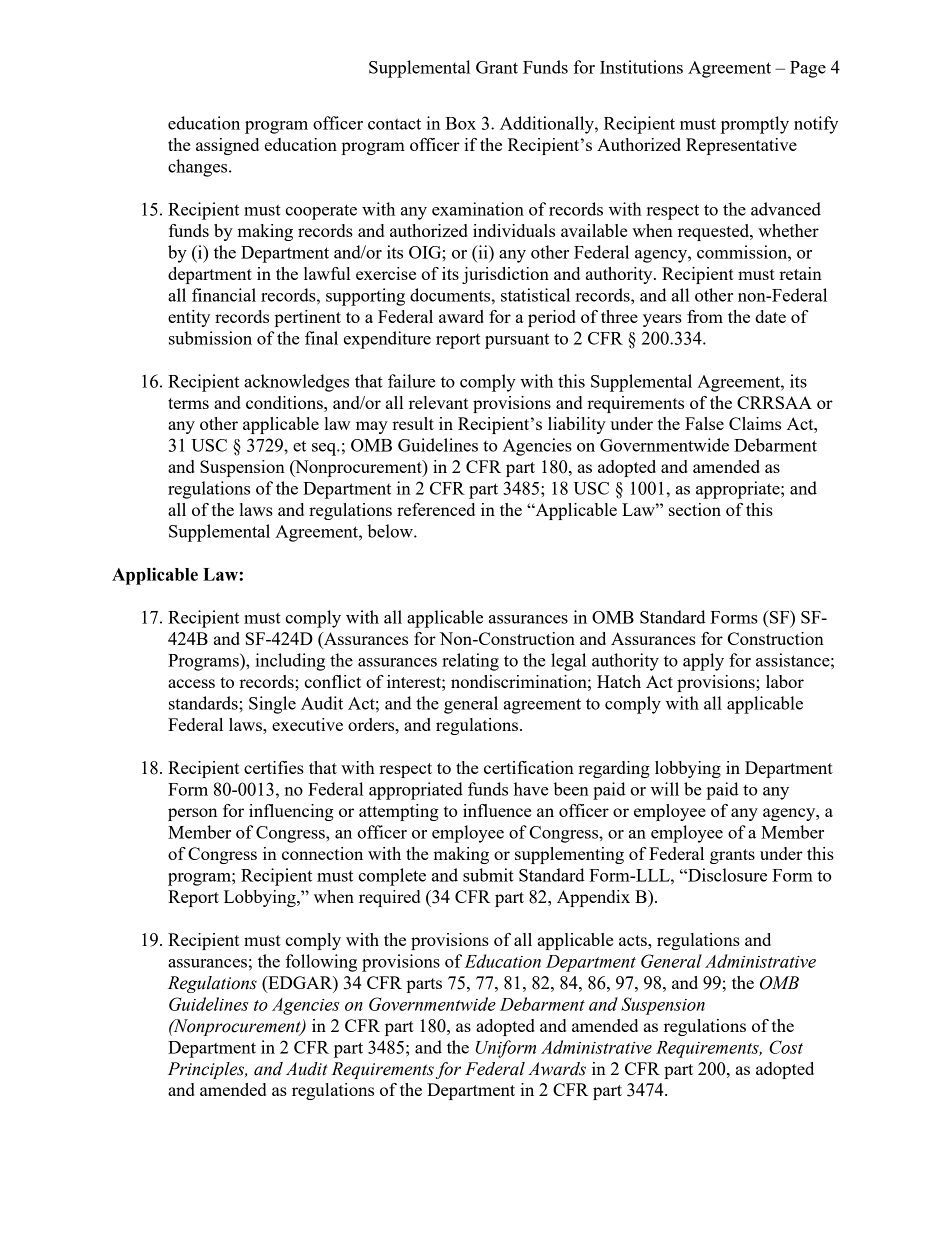 The height and width of the screenshot is (1233, 952). Describe the element at coordinates (517, 341) in the screenshot. I see `pursuant` at that location.
